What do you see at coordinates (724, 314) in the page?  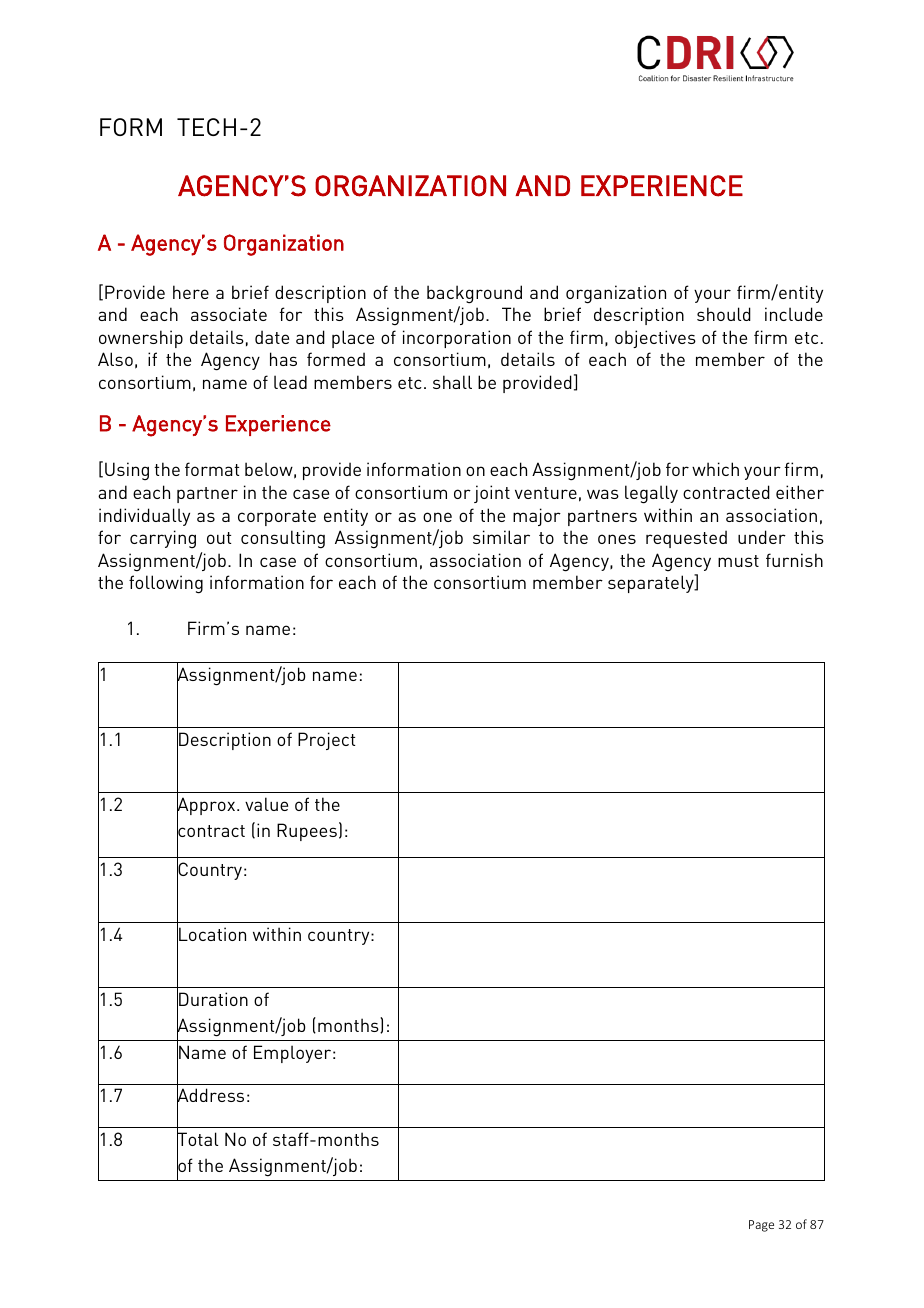 I see `should` at bounding box center [724, 314].
